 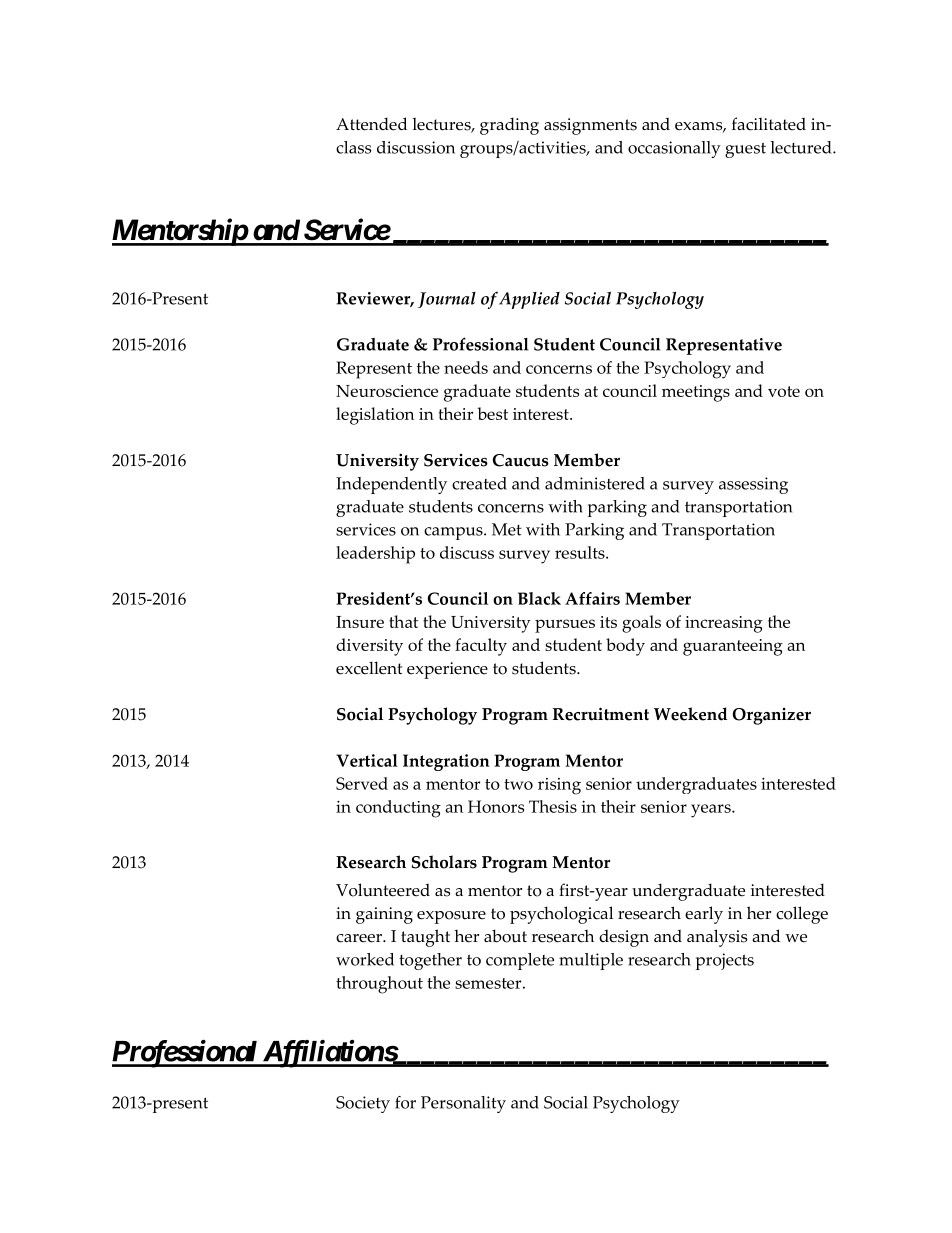 What do you see at coordinates (405, 1102) in the screenshot?
I see `for` at bounding box center [405, 1102].
